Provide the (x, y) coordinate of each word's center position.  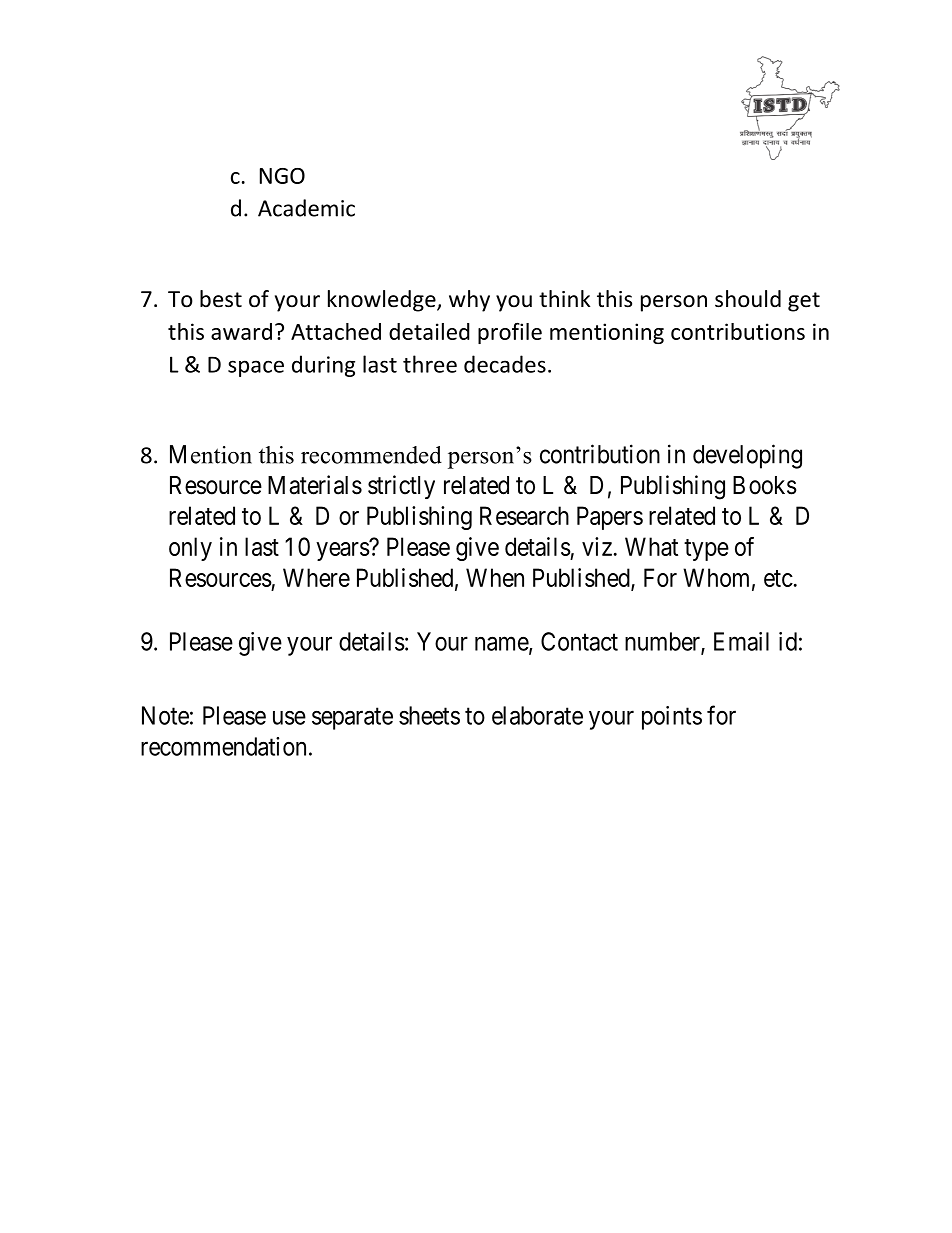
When (495, 577)
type (706, 550)
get (804, 302)
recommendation (223, 746)
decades (505, 364)
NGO (282, 176)
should (748, 299)
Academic (306, 208)
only (190, 549)
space (256, 368)
